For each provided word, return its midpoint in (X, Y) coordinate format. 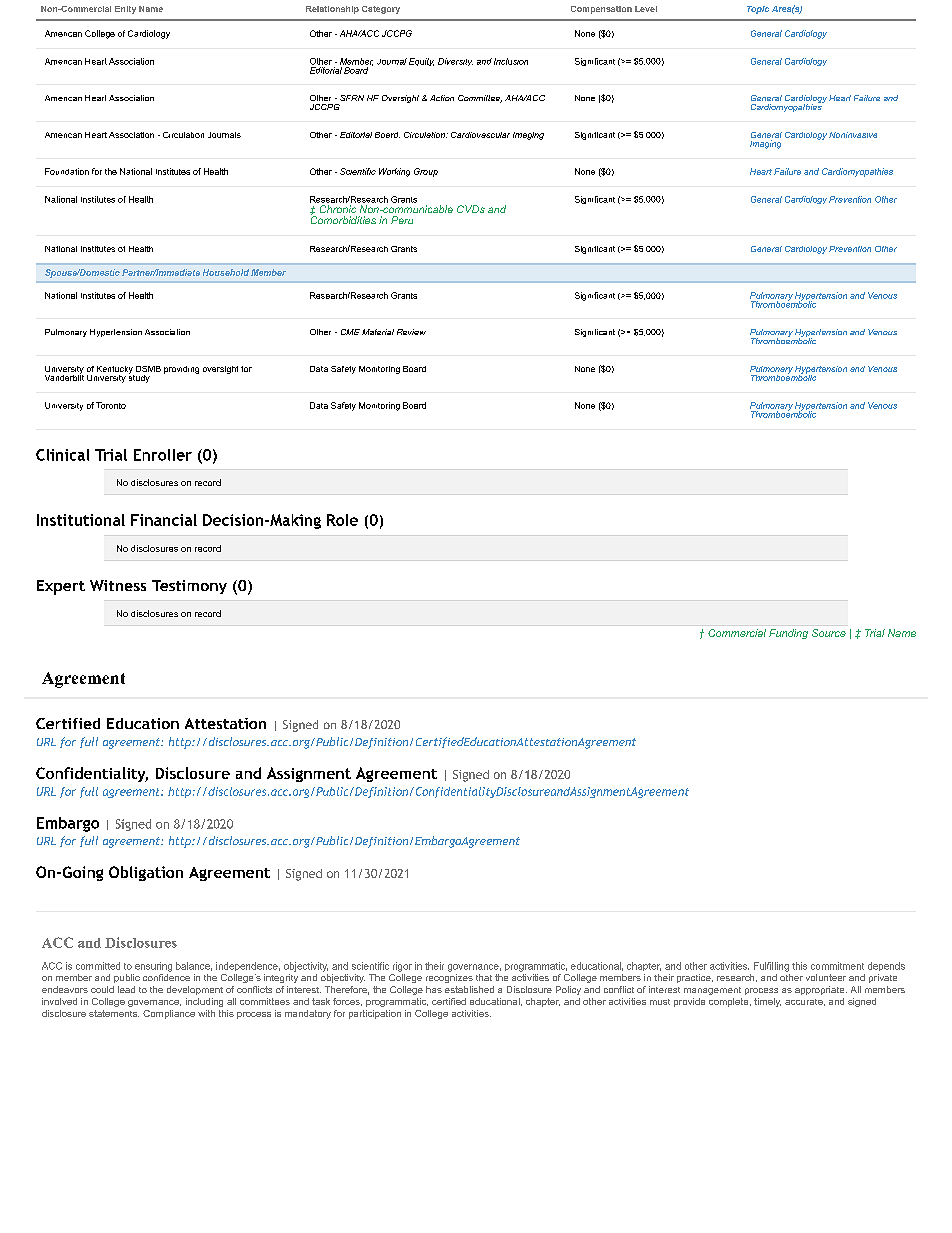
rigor (402, 967)
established (469, 989)
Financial (164, 520)
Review (411, 332)
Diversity (455, 62)
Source (829, 633)
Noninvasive (853, 135)
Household (226, 272)
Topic (758, 10)
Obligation (146, 873)
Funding (788, 634)
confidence (166, 977)
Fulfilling (771, 967)
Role (342, 520)
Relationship (332, 10)
